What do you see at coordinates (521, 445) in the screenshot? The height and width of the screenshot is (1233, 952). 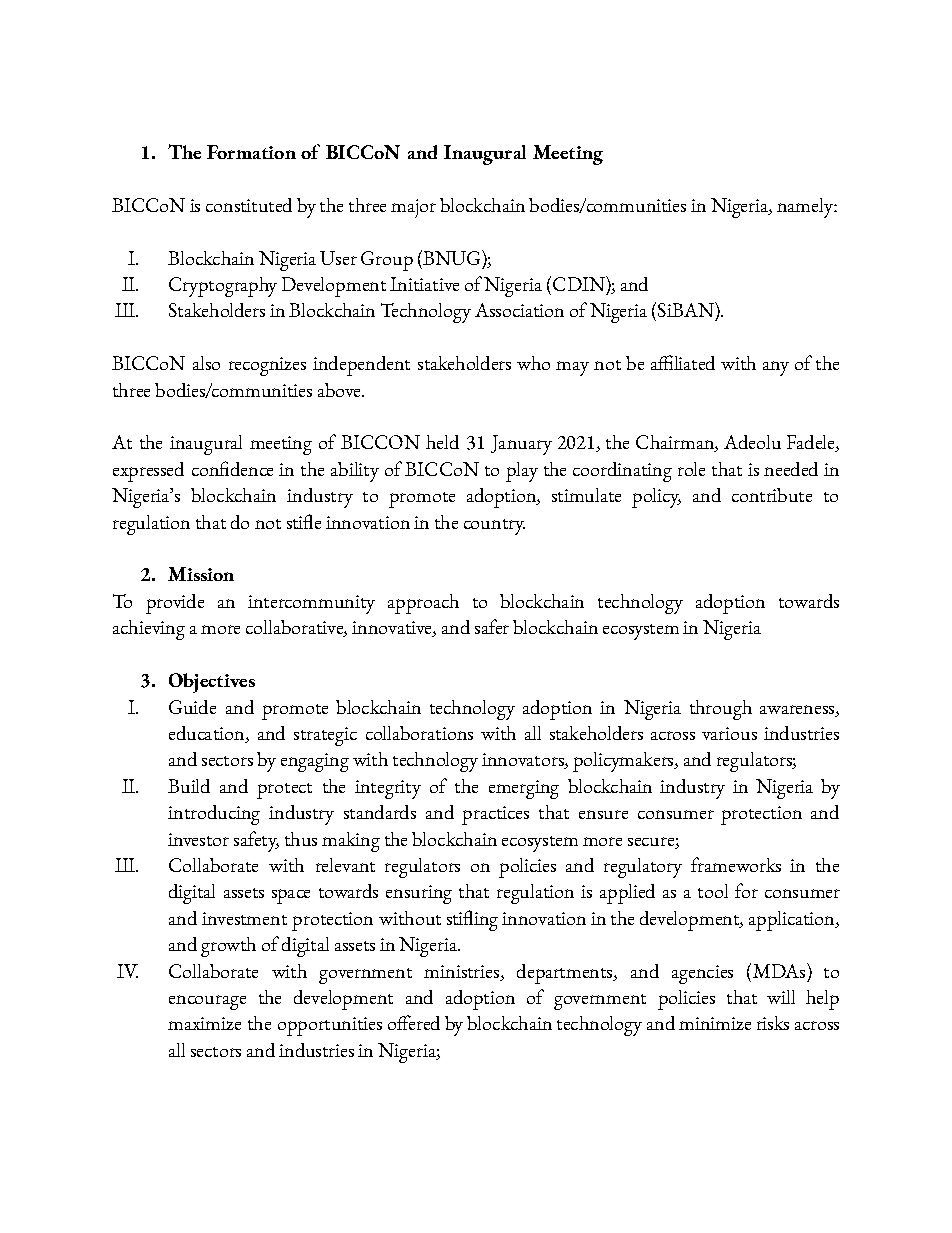 I see `January` at bounding box center [521, 445].
